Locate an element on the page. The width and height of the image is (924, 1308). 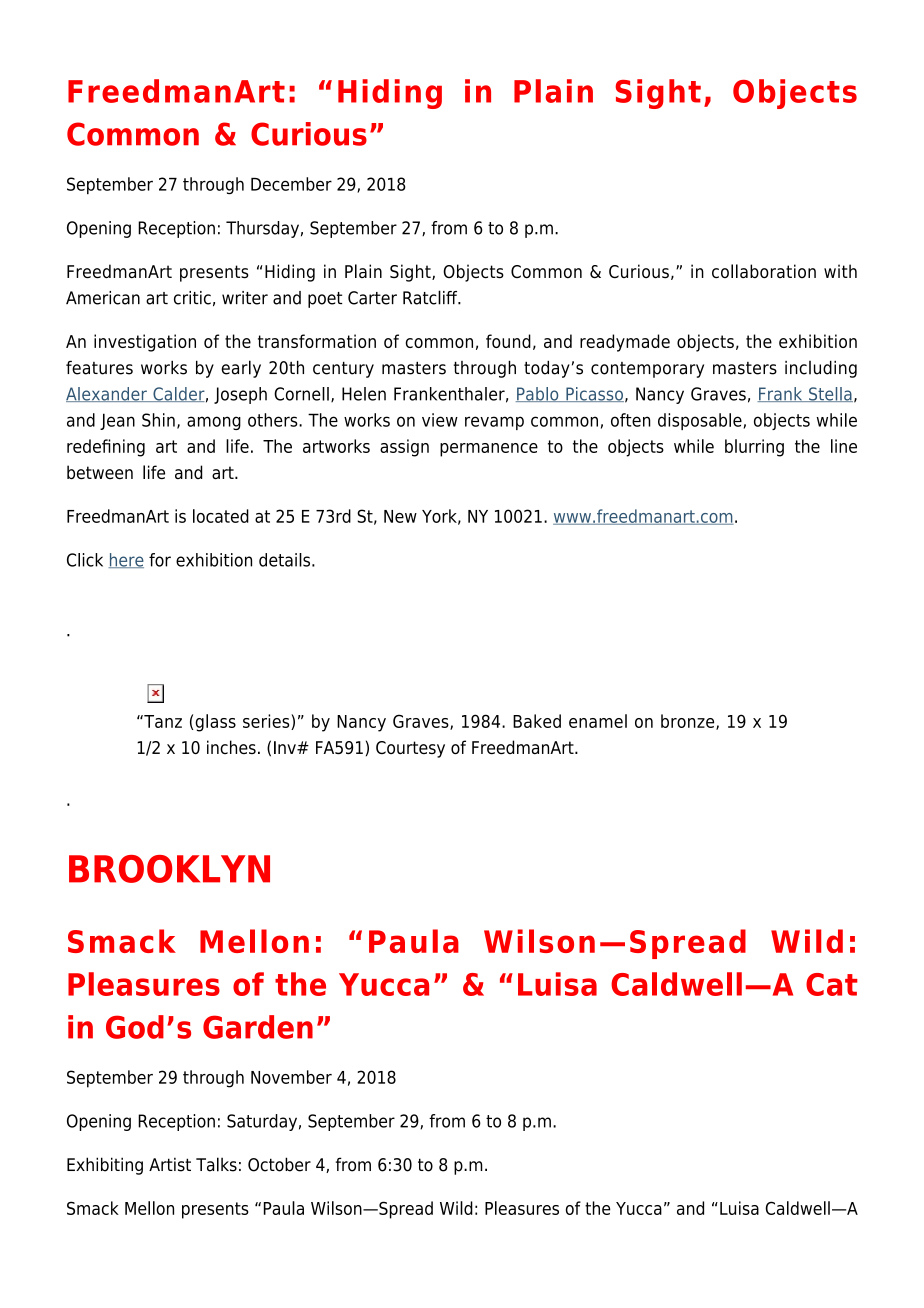
inches is located at coordinates (231, 747).
